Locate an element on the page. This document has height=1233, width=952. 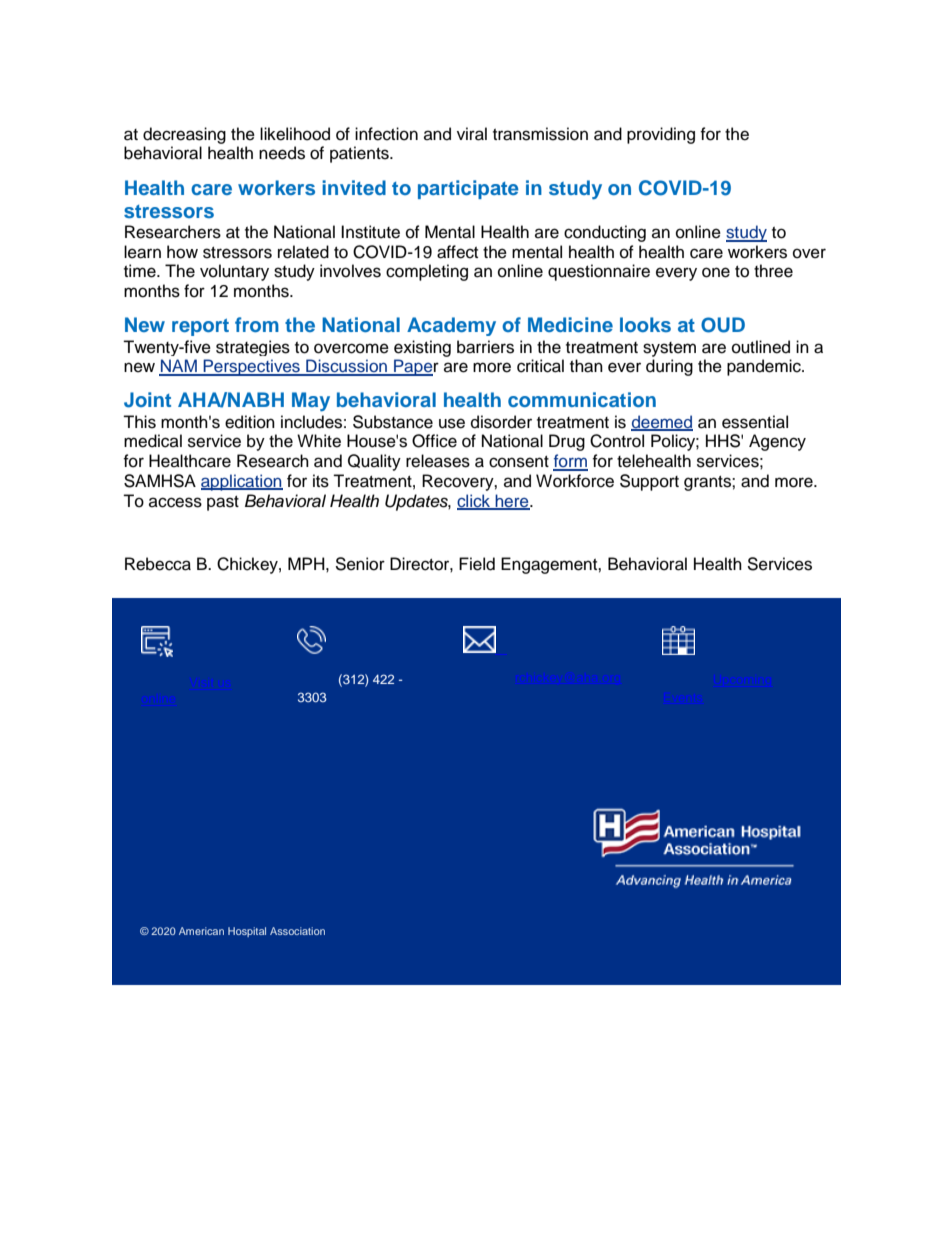
Support is located at coordinates (649, 482).
